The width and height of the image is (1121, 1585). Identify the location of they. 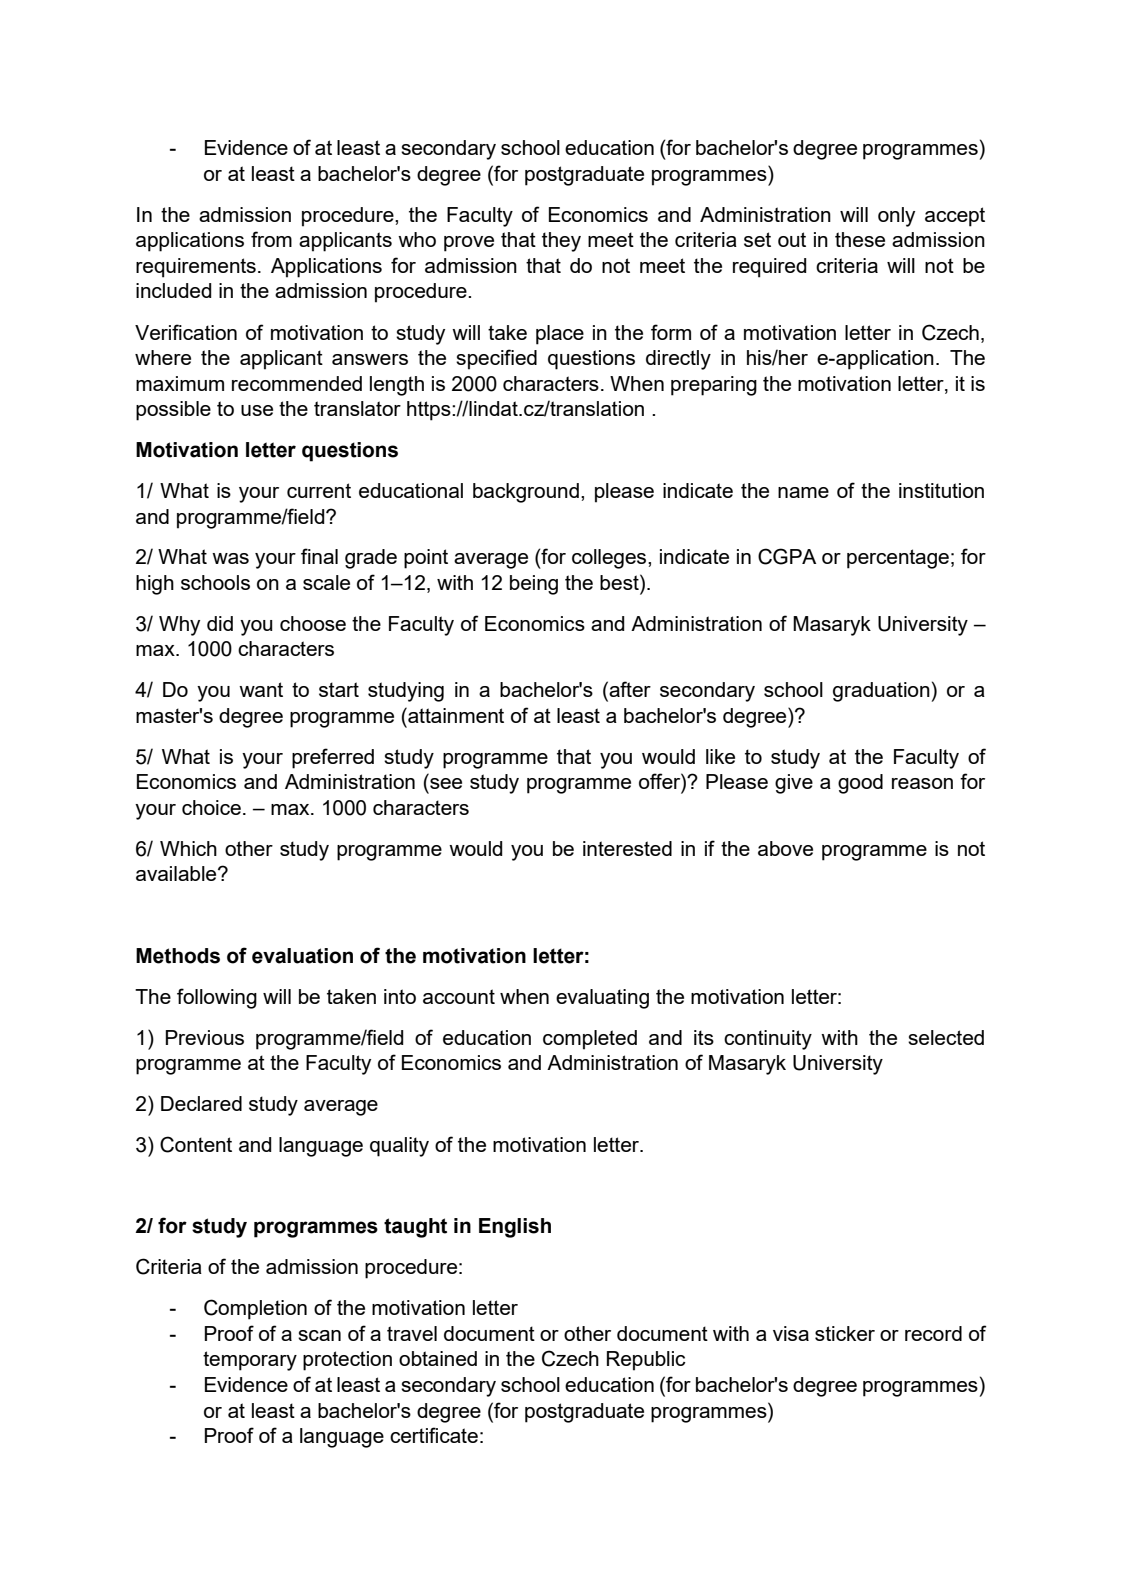
(561, 242).
